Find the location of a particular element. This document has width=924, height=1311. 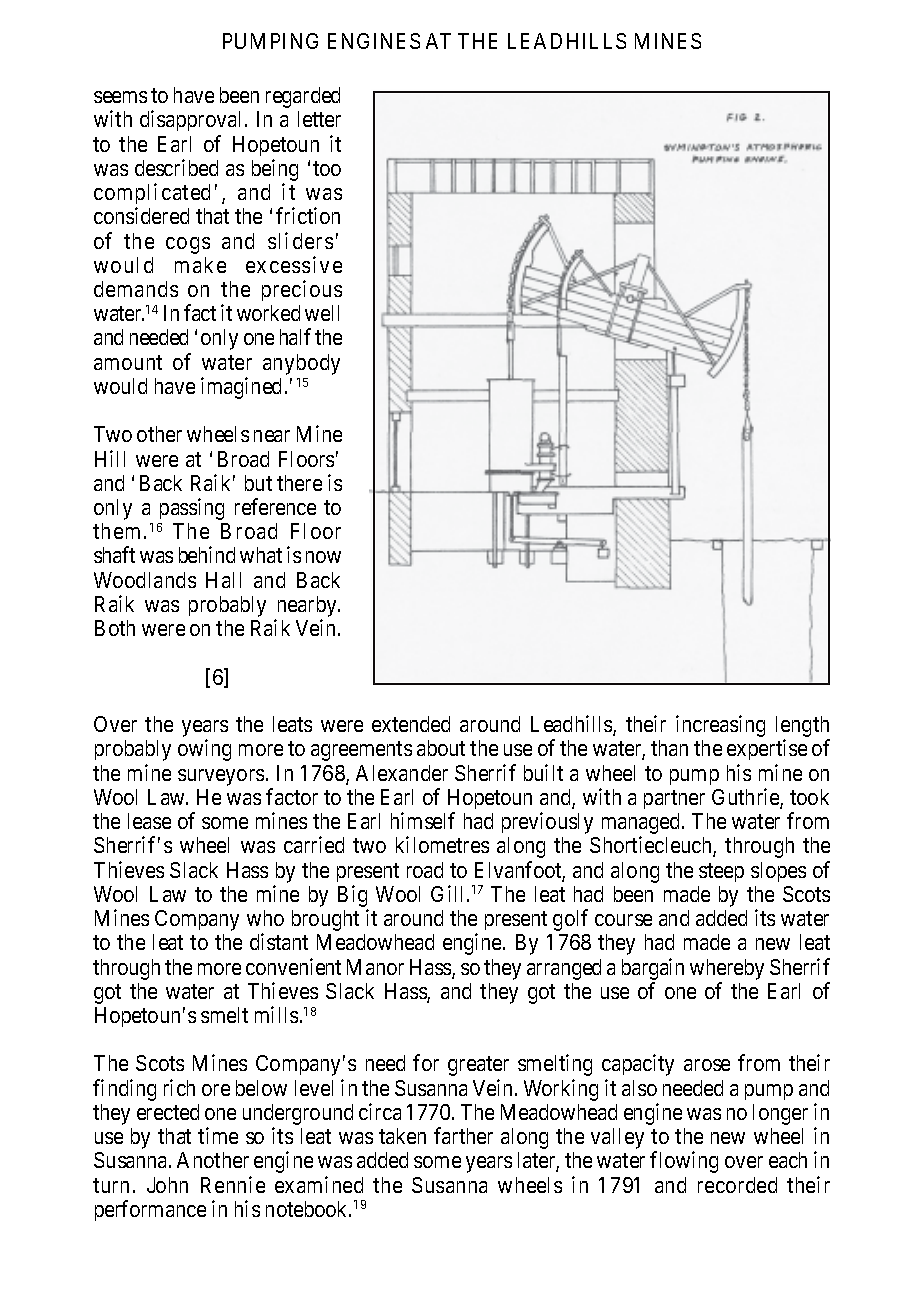

about is located at coordinates (441, 748).
